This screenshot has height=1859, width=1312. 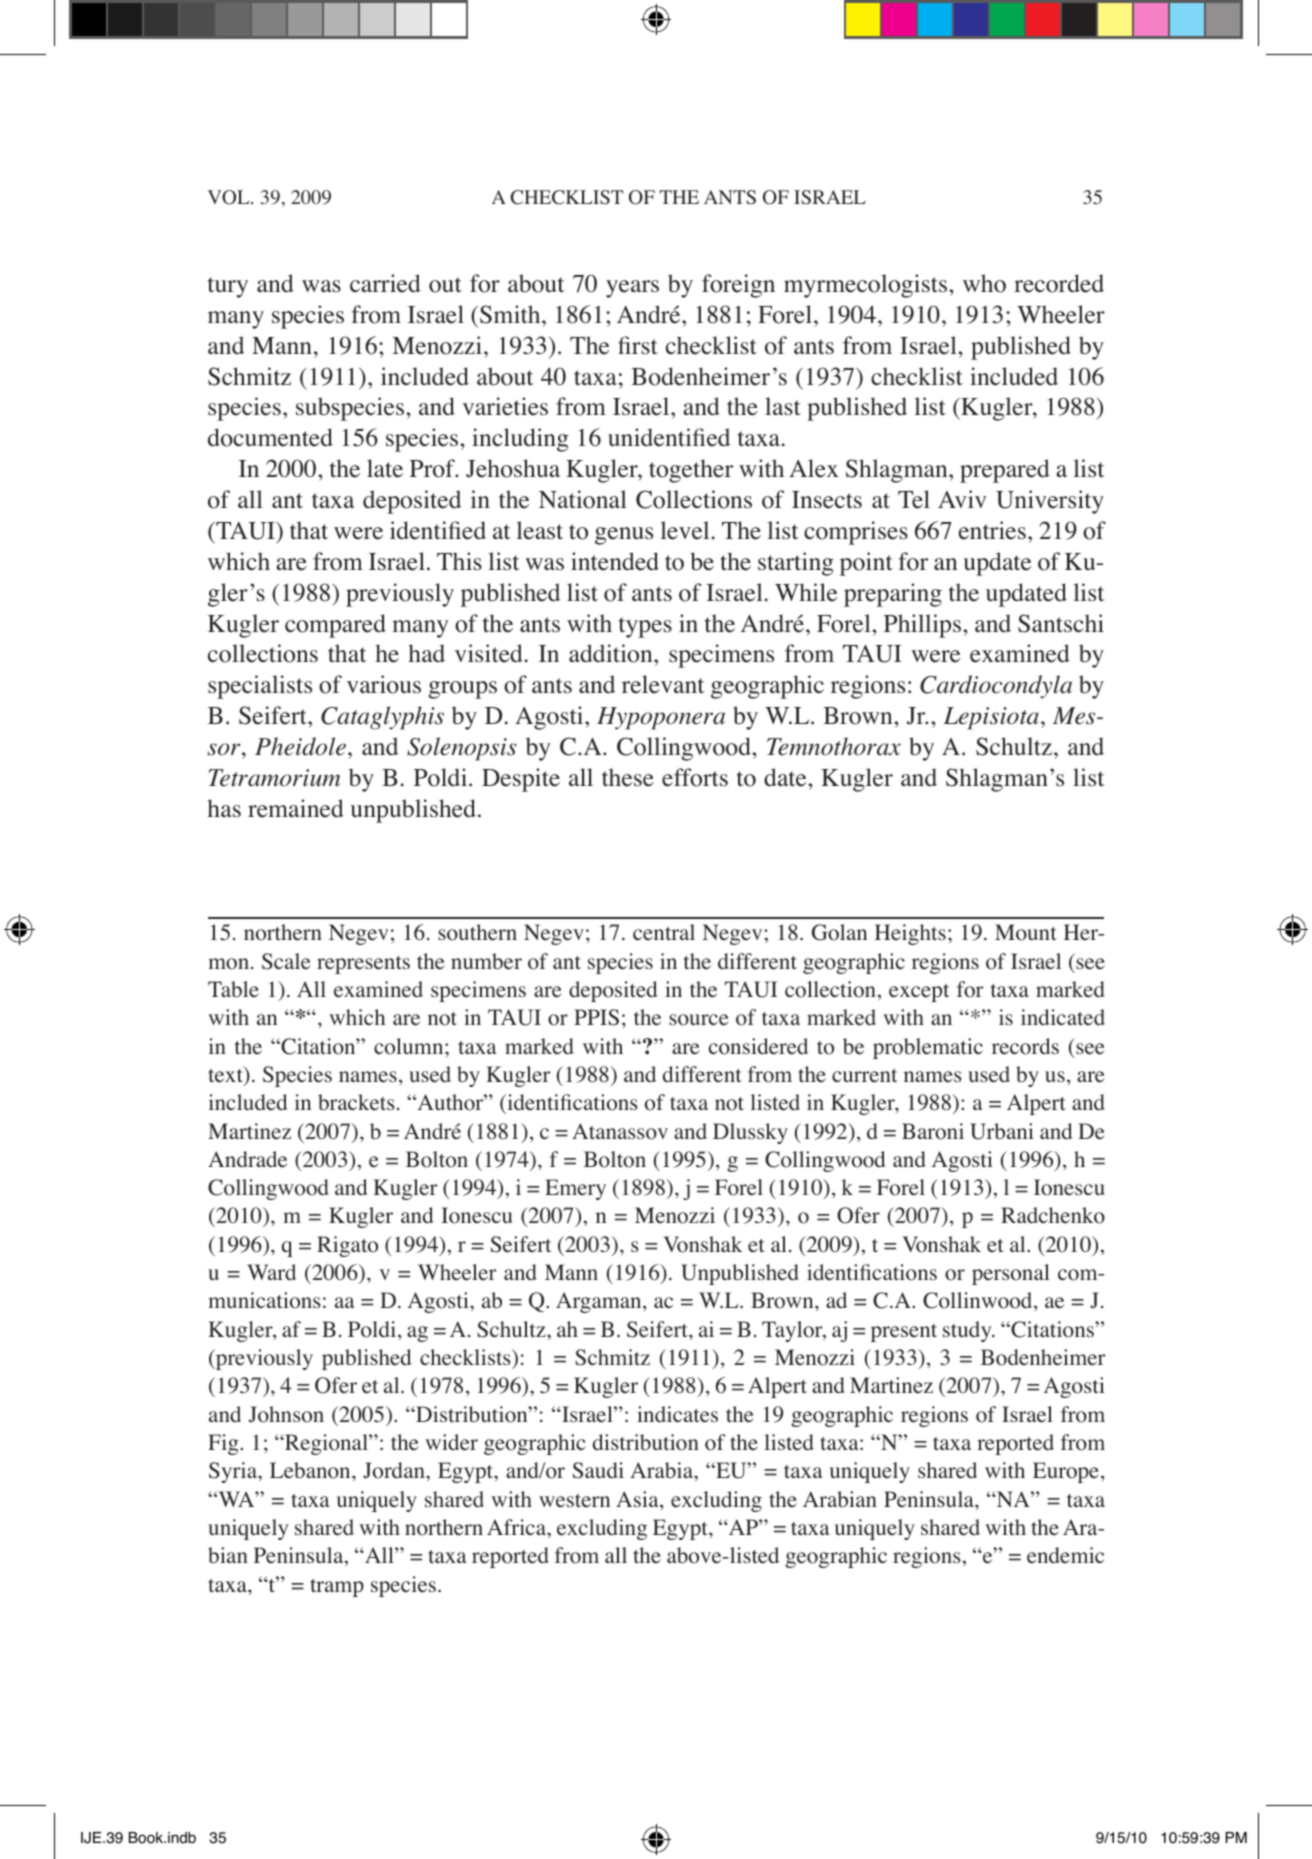 I want to click on text, so click(x=226, y=1076).
